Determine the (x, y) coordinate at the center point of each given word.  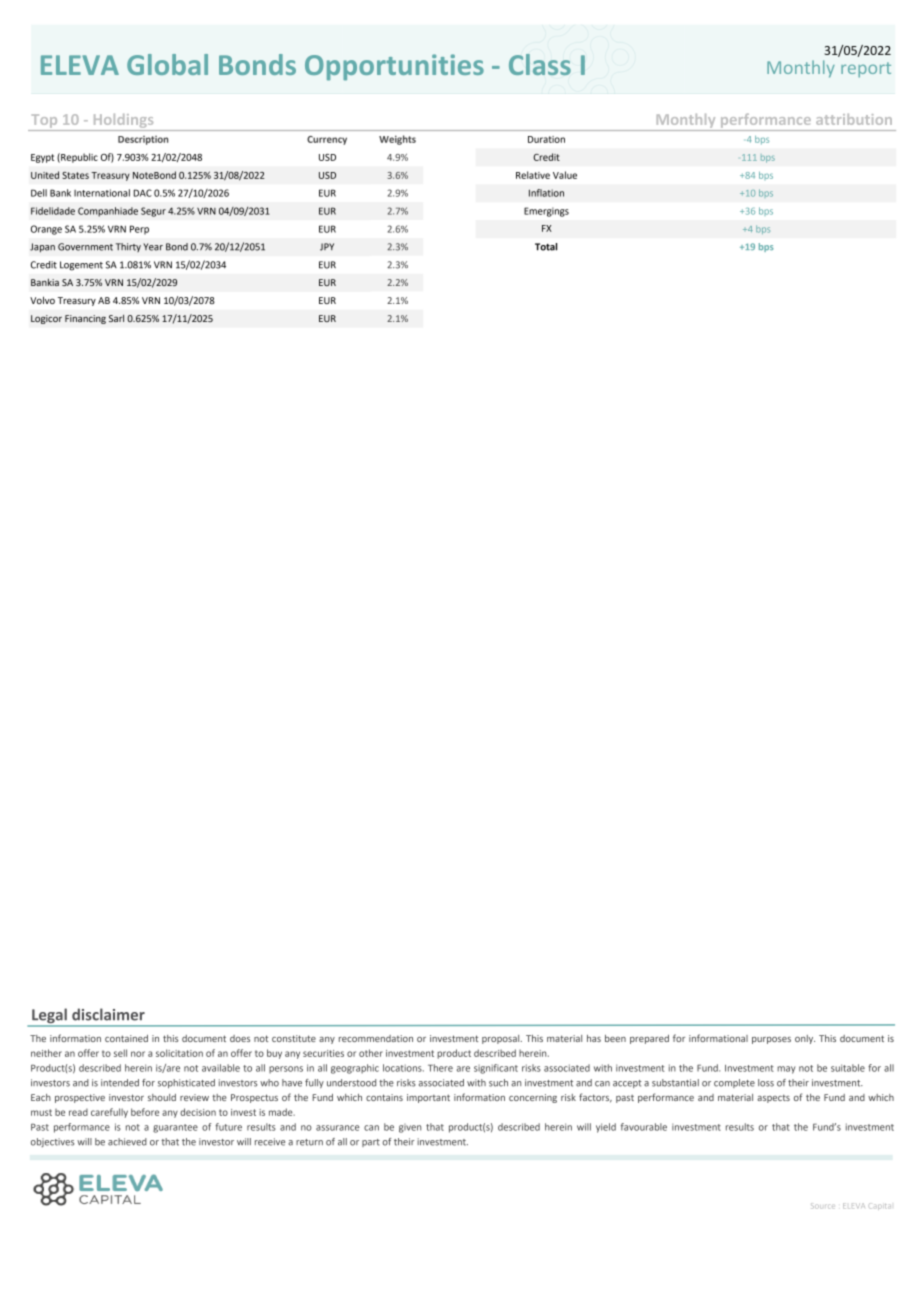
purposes (771, 1040)
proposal (502, 1039)
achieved (127, 1142)
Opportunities (394, 67)
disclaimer (108, 1014)
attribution (854, 119)
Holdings (123, 121)
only (805, 1039)
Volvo (42, 300)
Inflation (546, 193)
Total (546, 247)
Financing (85, 319)
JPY (327, 247)
